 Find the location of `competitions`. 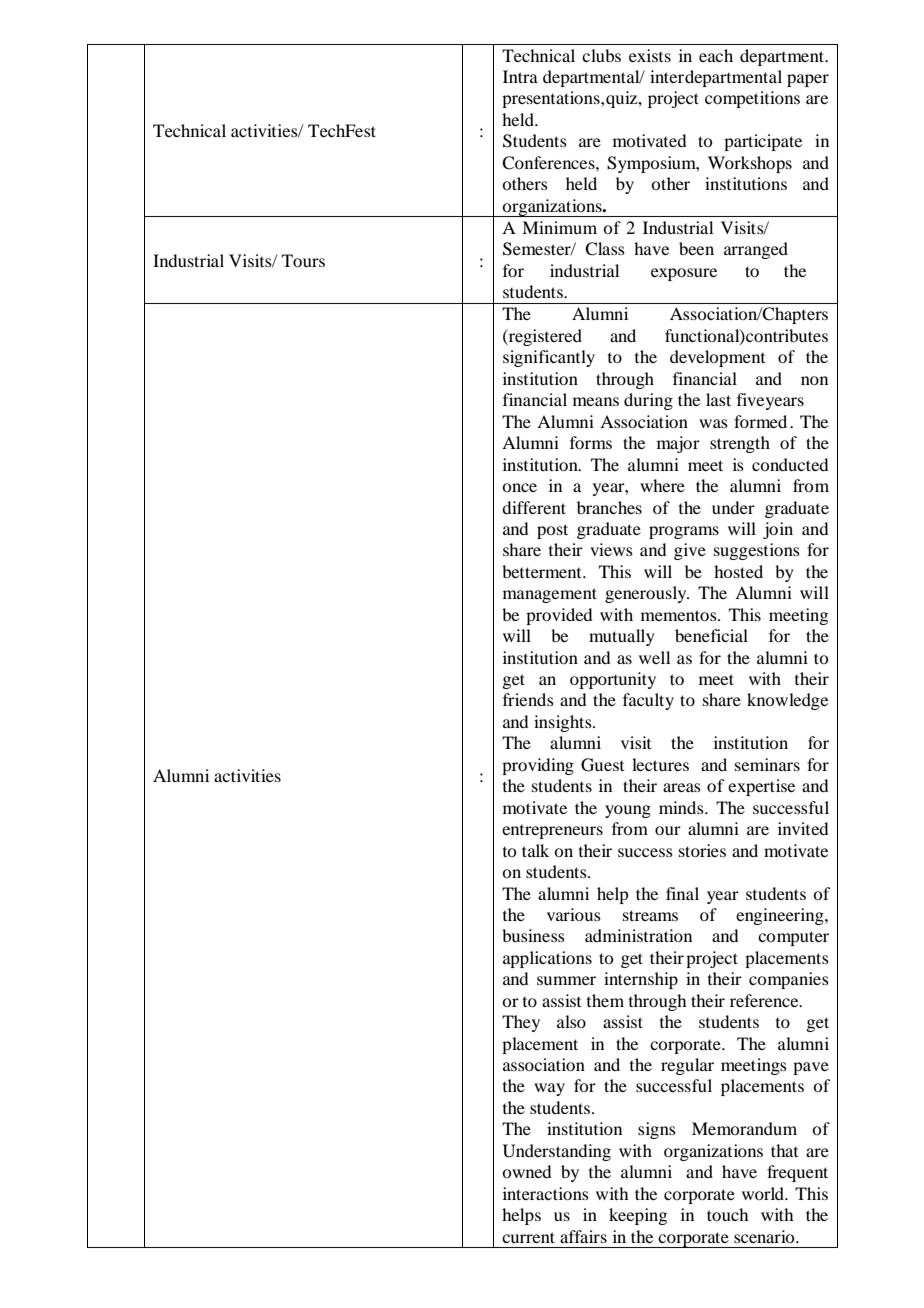

competitions is located at coordinates (752, 99).
